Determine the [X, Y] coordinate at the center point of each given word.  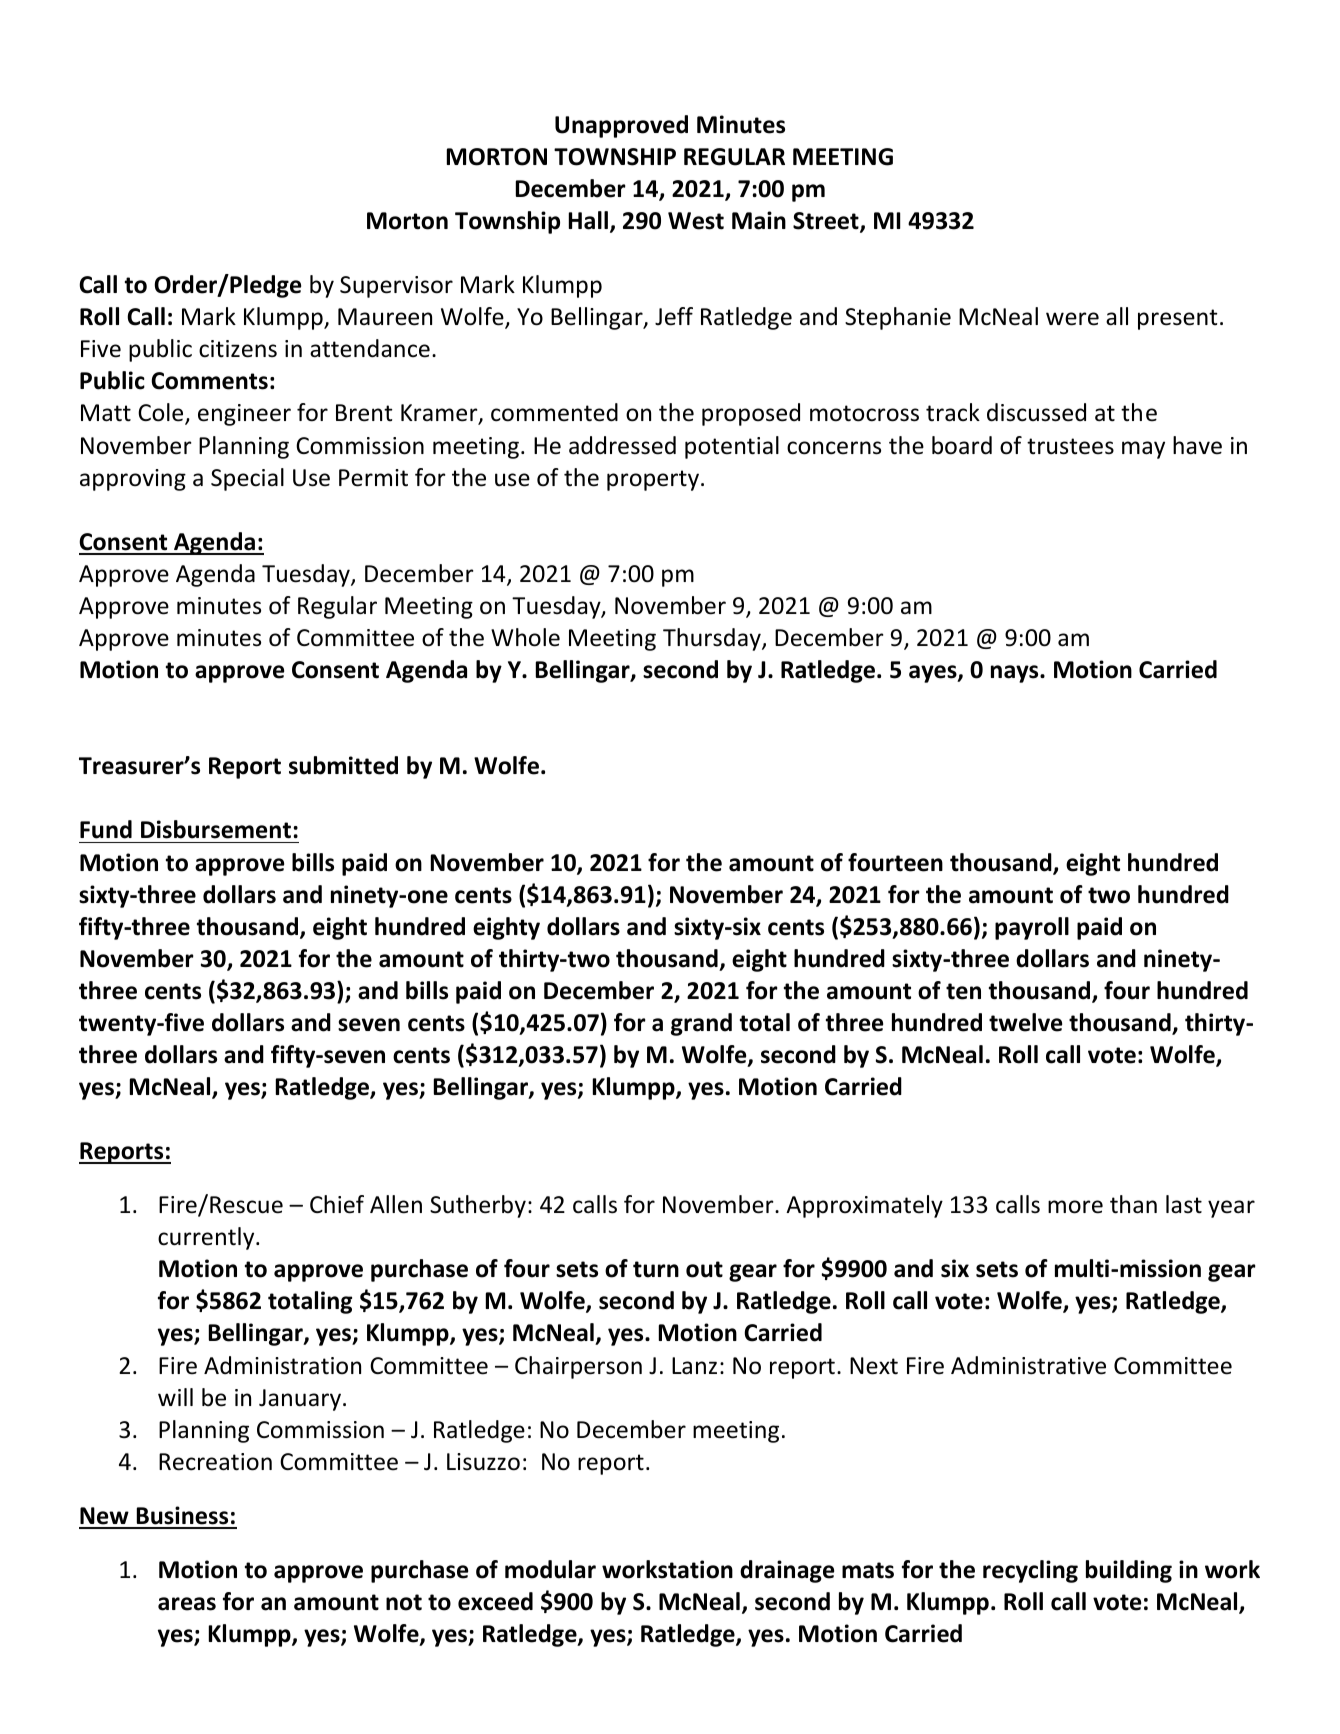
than [1133, 1204]
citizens [238, 349]
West [696, 221]
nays [1016, 674]
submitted [343, 765]
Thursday [713, 639]
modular [550, 1569]
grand [701, 1024]
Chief [337, 1204]
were [1072, 319]
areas [187, 1604]
